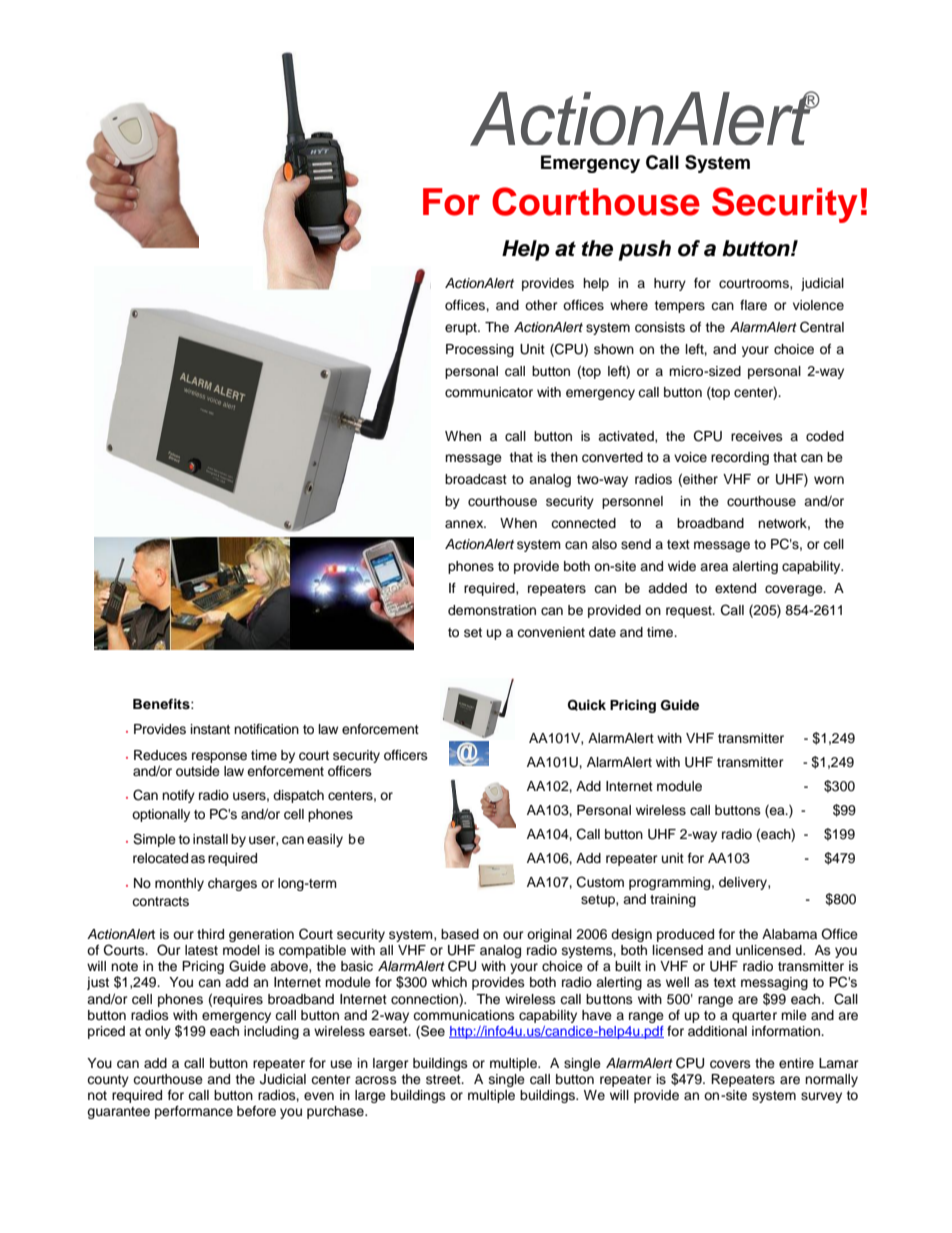 The height and width of the document is (1233, 952). Describe the element at coordinates (162, 704) in the document. I see `Benefits` at that location.
